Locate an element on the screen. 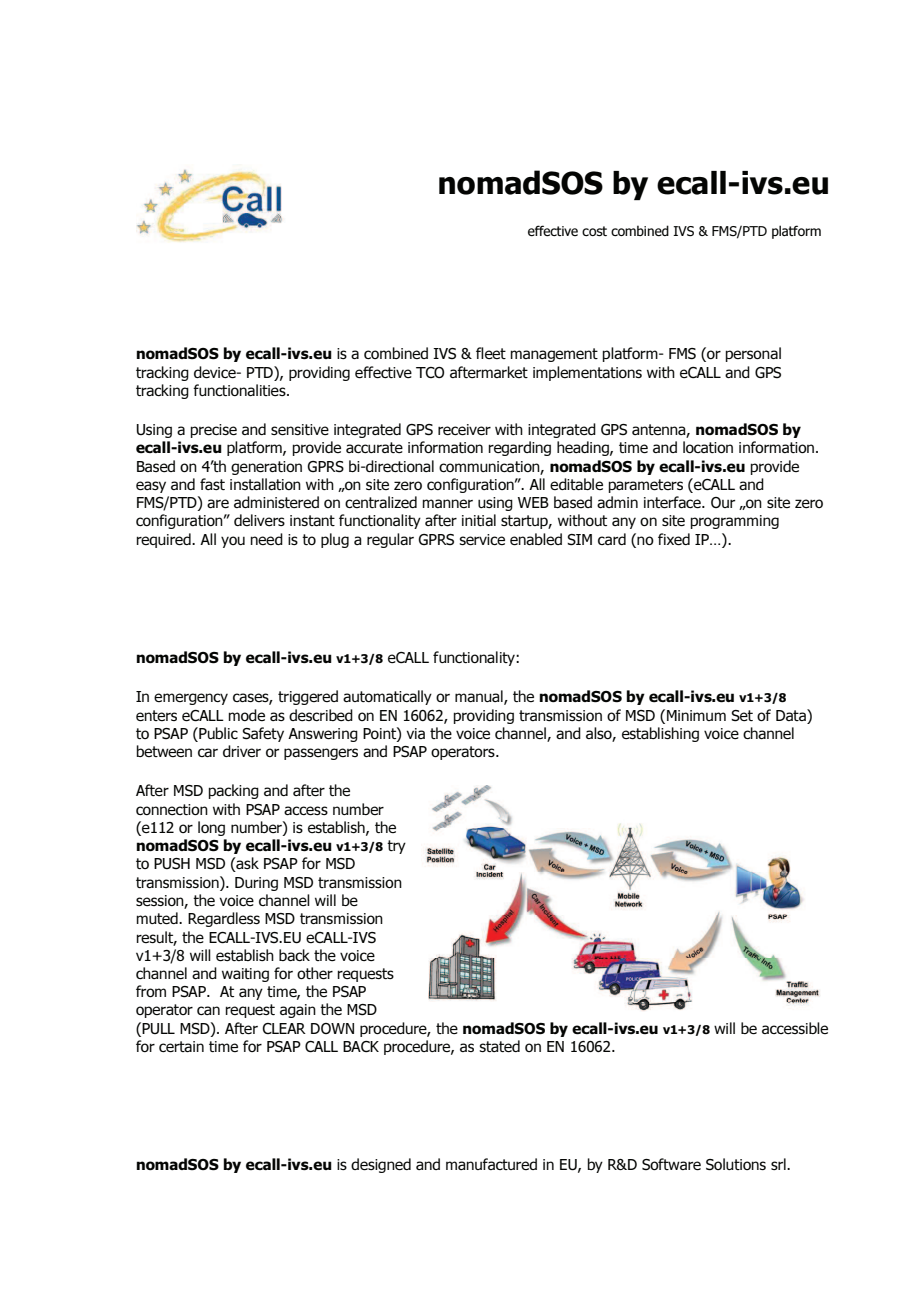 Image resolution: width=924 pixels, height=1308 pixels. functionalities is located at coordinates (240, 390).
